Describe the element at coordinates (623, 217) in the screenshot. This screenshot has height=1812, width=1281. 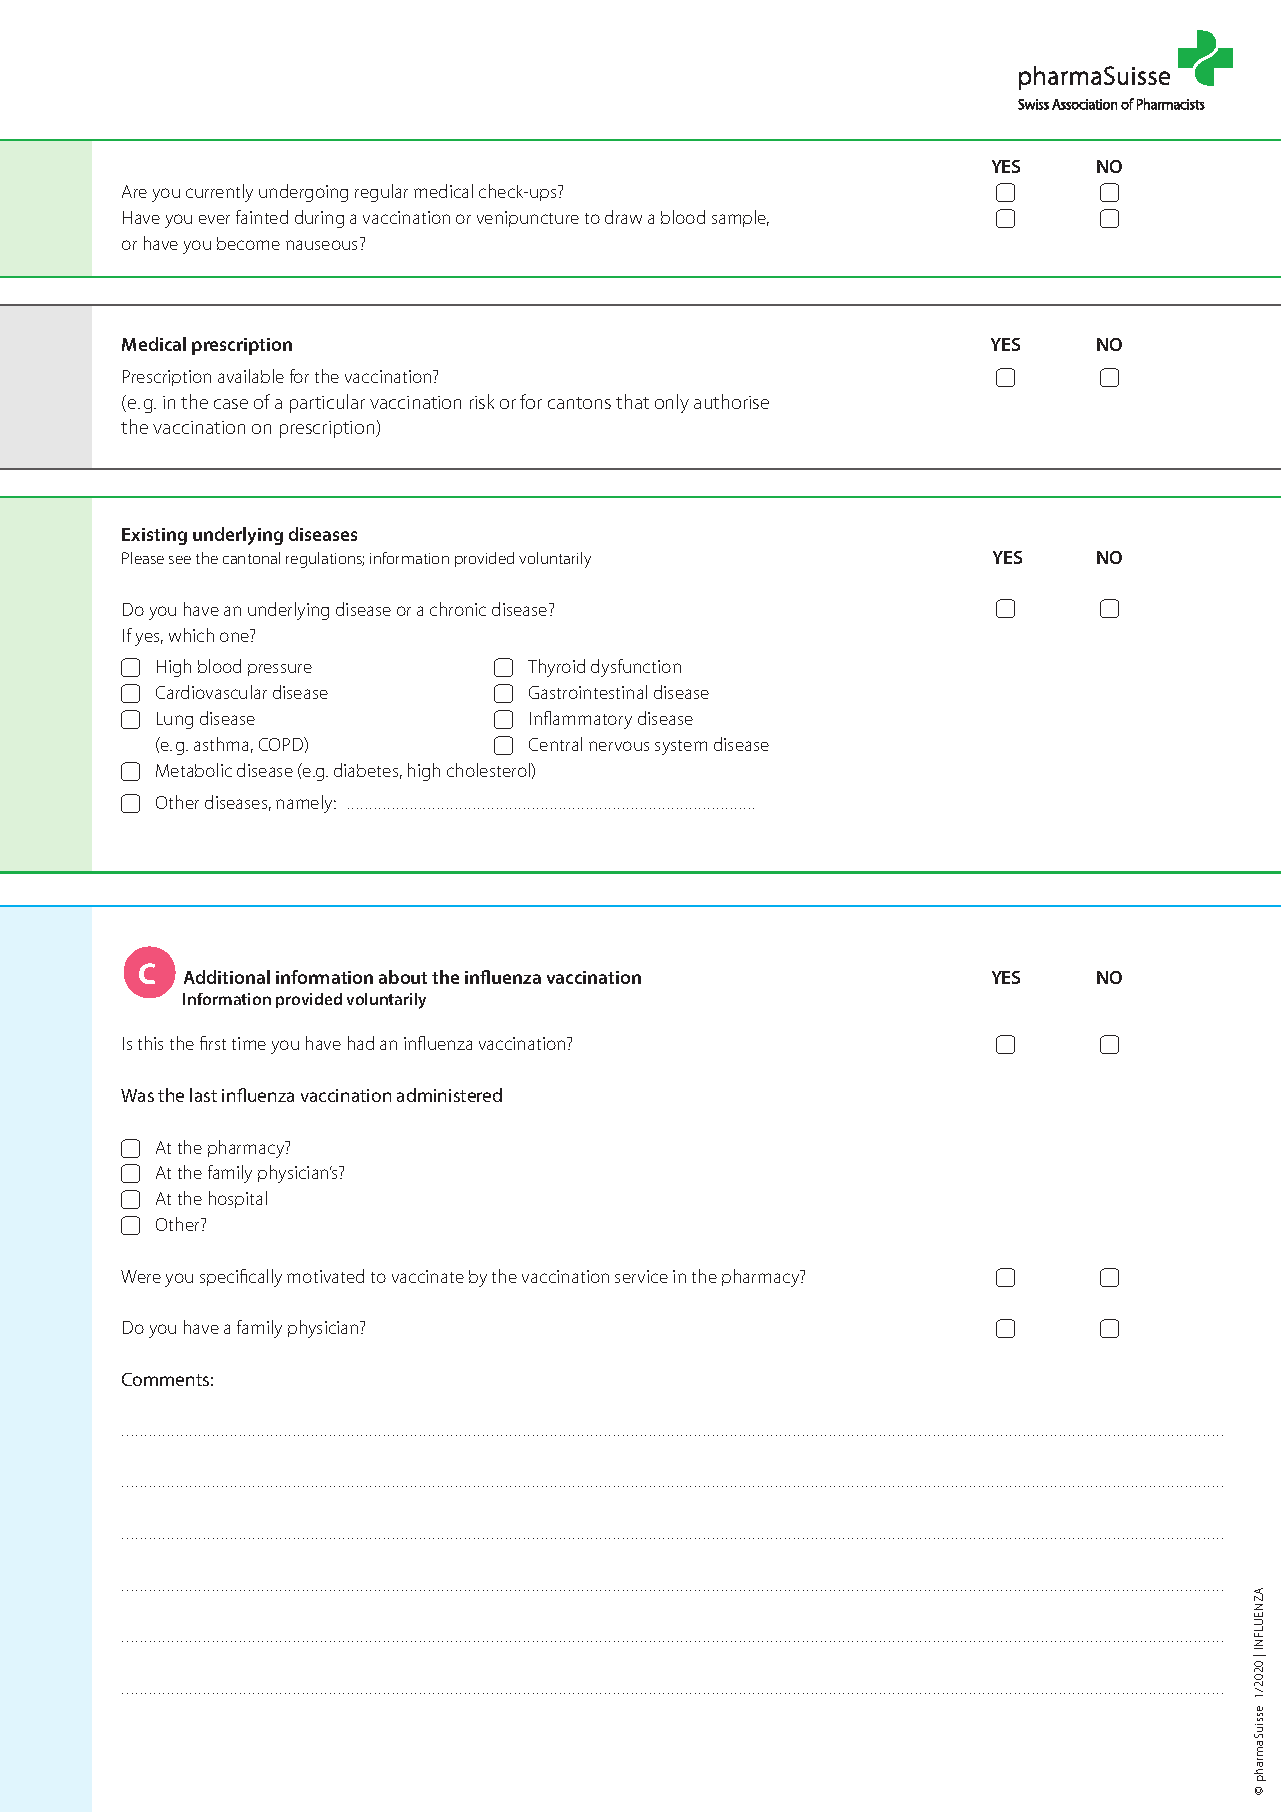
I see `draw` at that location.
